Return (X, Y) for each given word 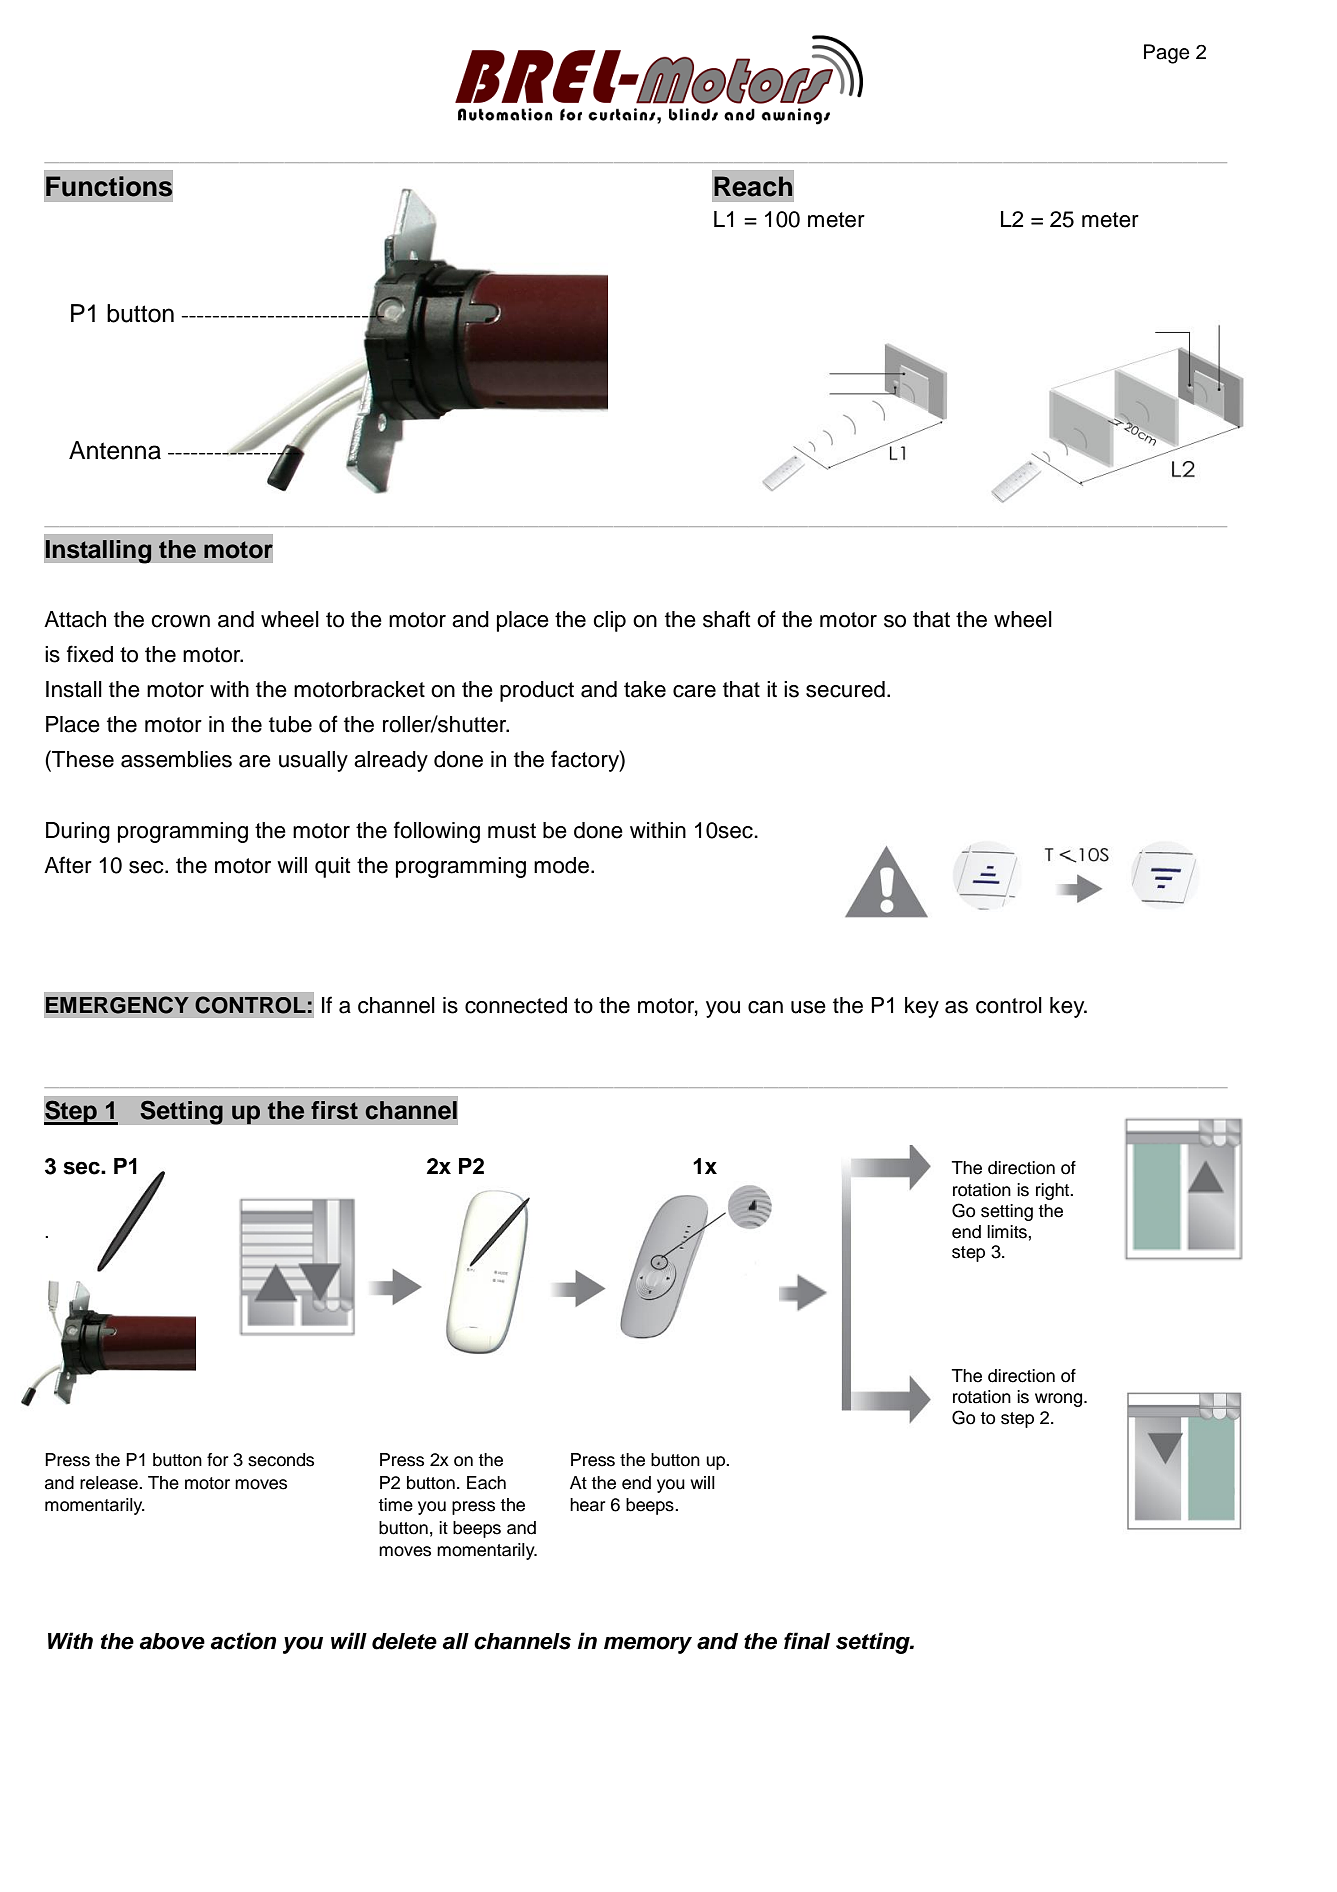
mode (561, 865)
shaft (727, 619)
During (78, 832)
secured (845, 689)
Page (1166, 54)
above (172, 1641)
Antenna (115, 450)
